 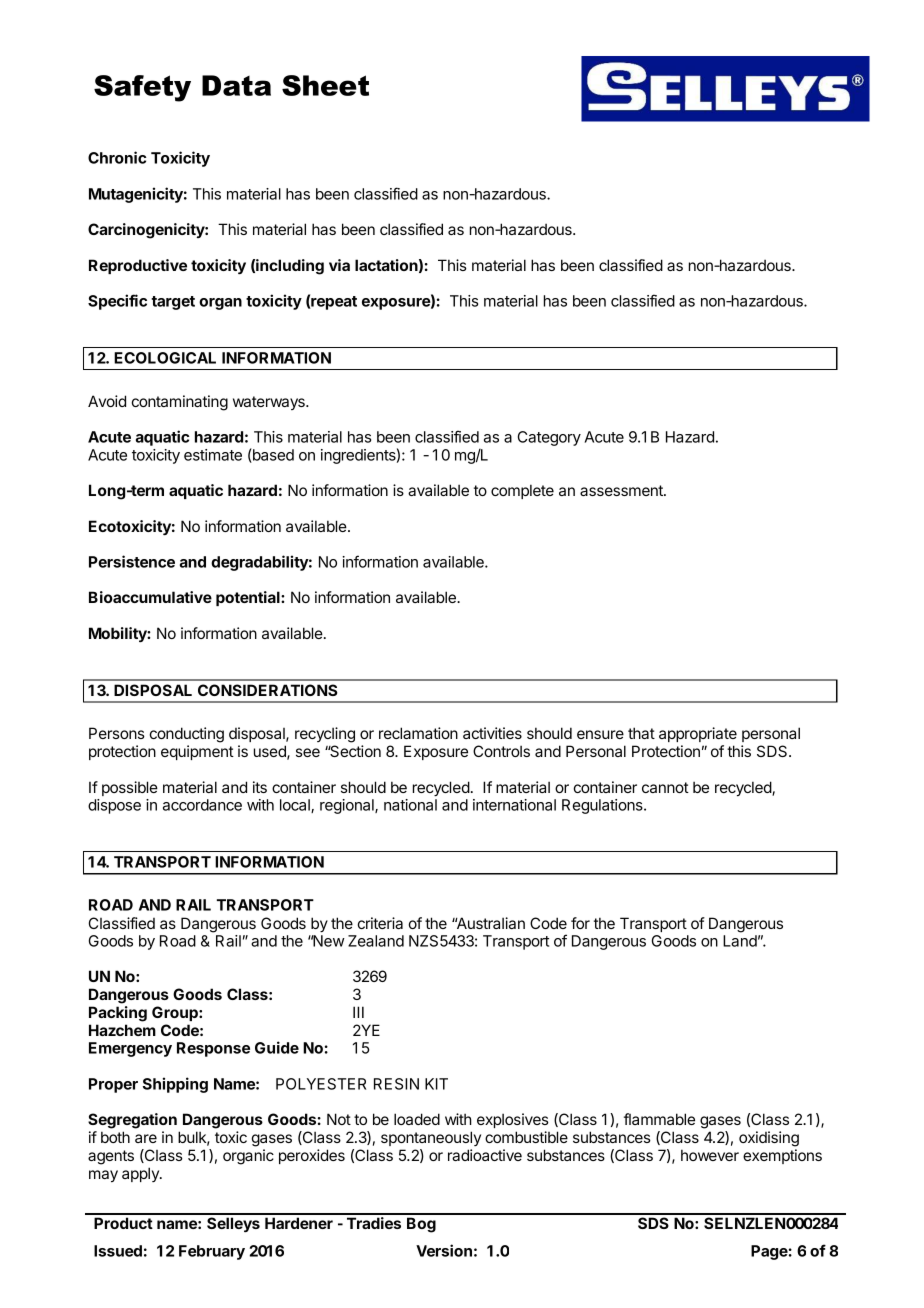 What do you see at coordinates (180, 403) in the screenshot?
I see `contaminating` at bounding box center [180, 403].
